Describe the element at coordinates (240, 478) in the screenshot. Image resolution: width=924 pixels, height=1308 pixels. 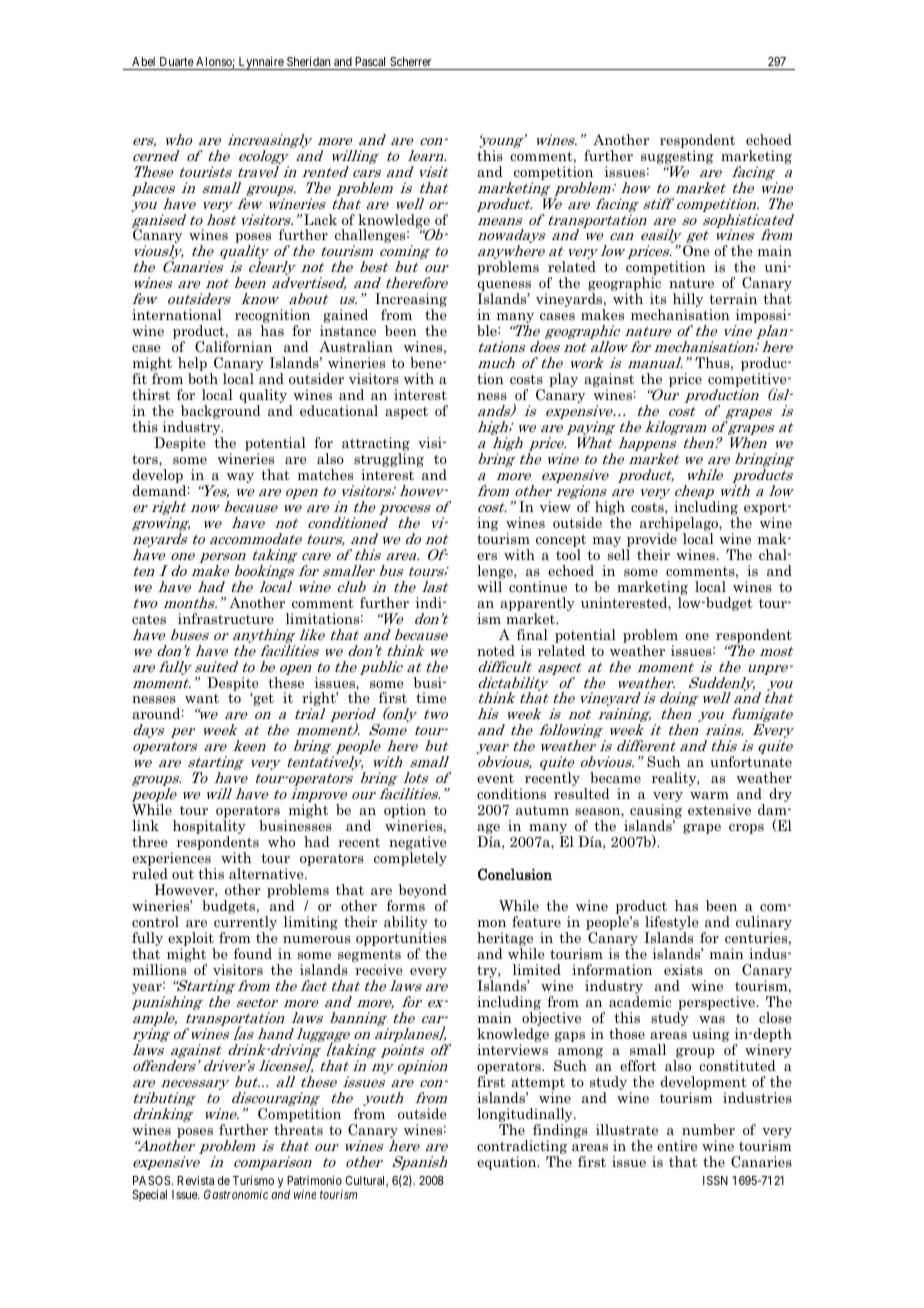
I see `way` at that location.
